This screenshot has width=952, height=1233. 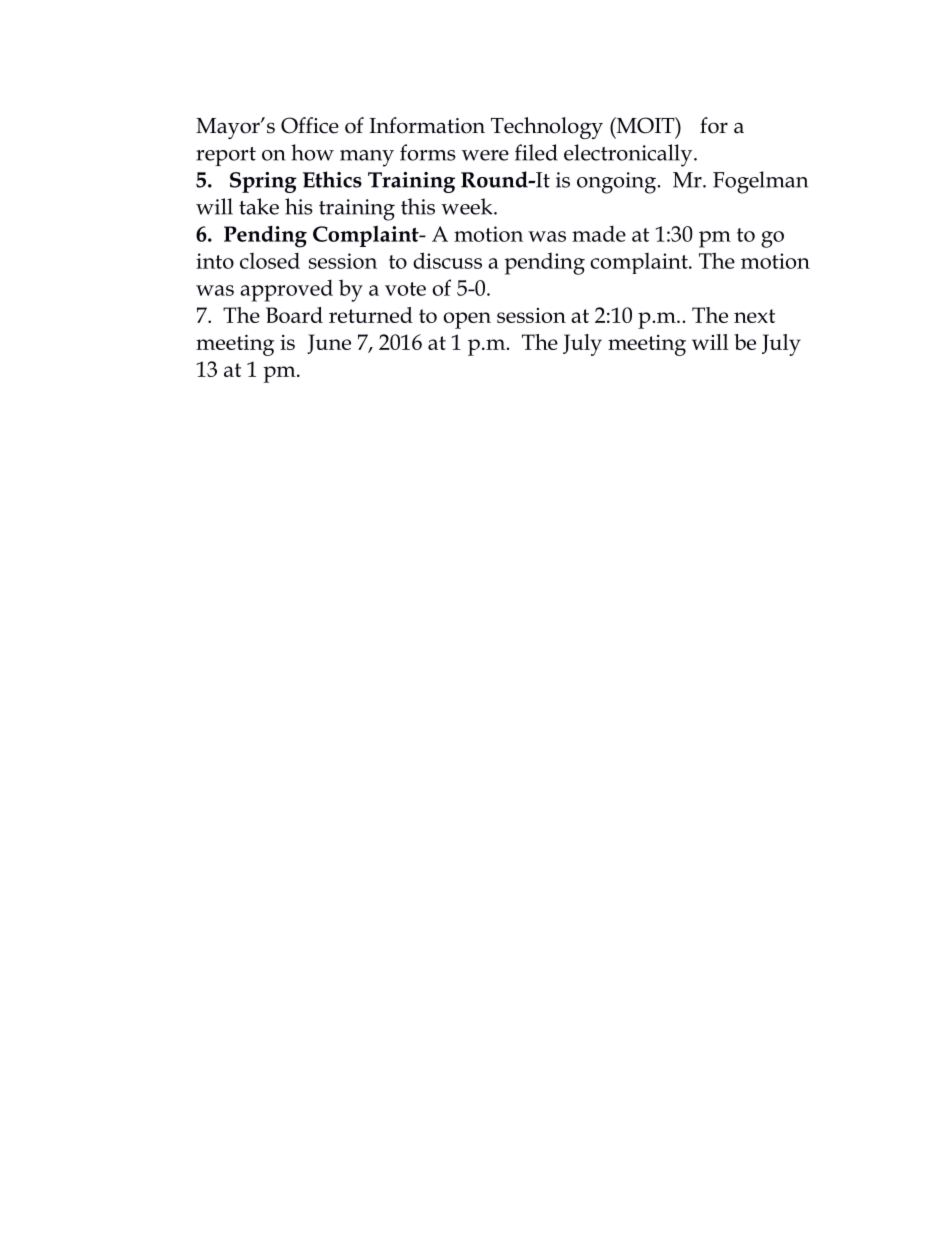 What do you see at coordinates (259, 206) in the screenshot?
I see `take` at bounding box center [259, 206].
